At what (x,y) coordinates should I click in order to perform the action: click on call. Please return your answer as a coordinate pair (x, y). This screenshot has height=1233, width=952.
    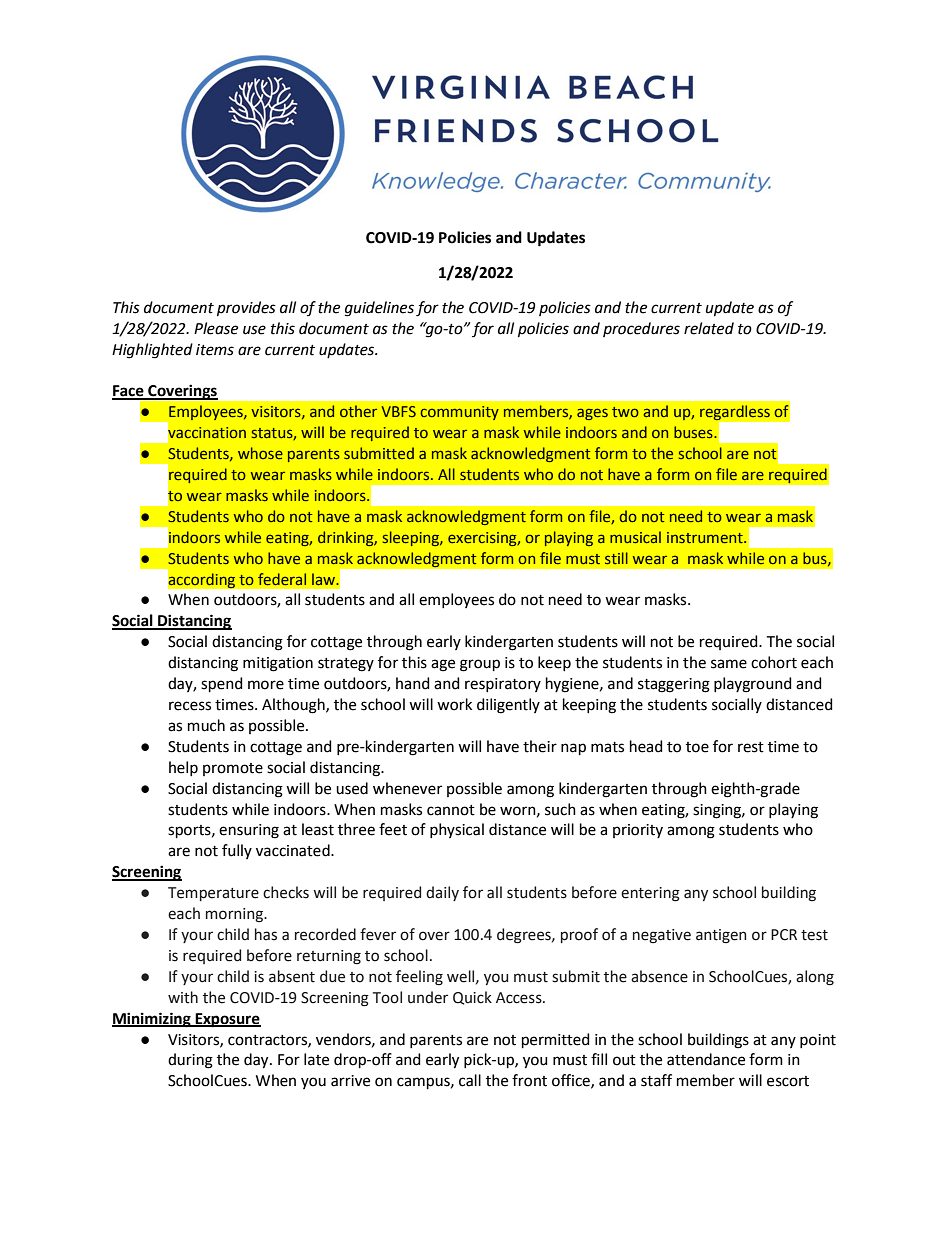
    Looking at the image, I should click on (470, 1080).
